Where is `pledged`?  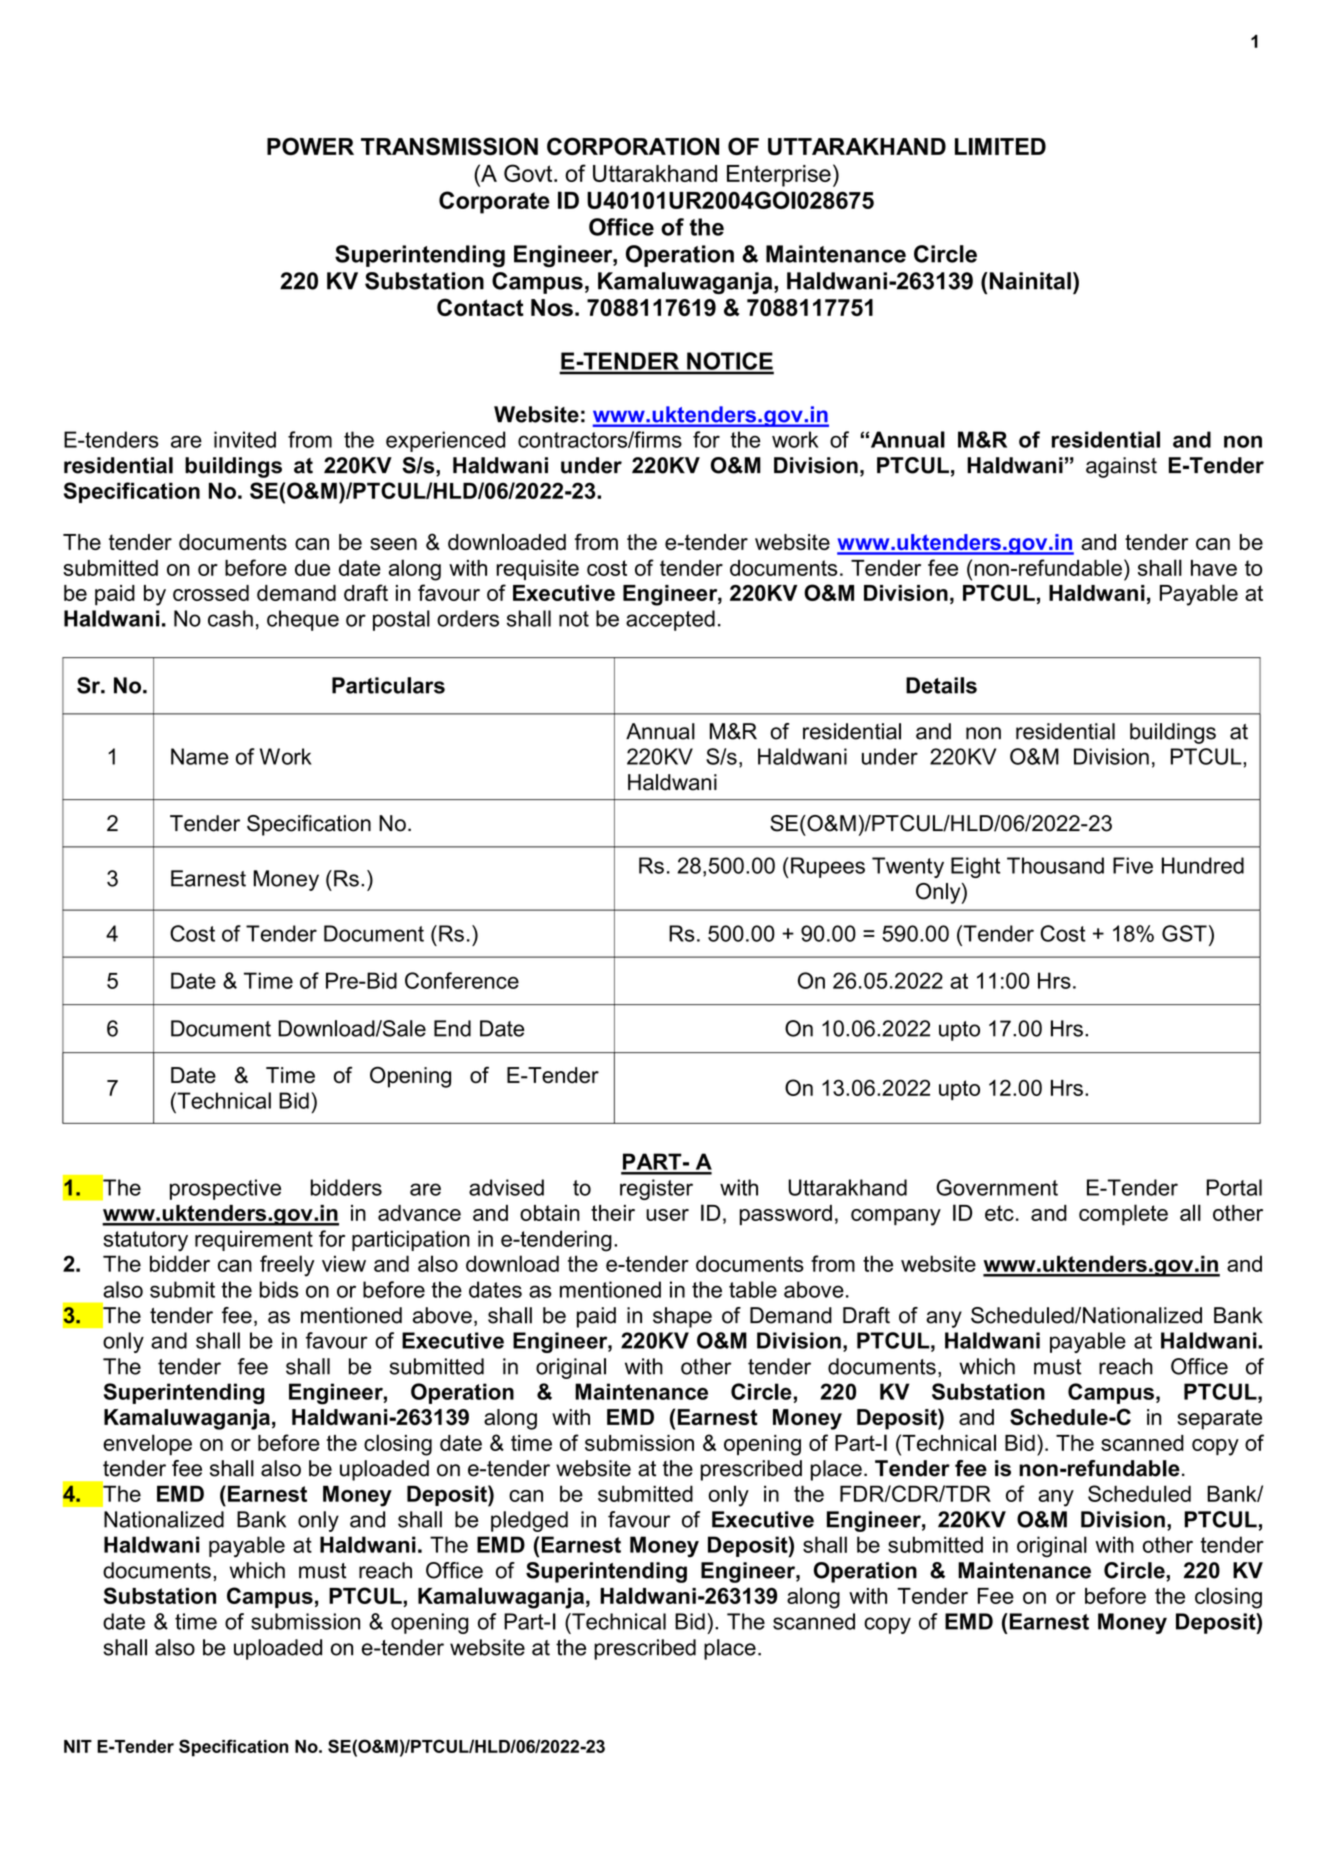
pledged is located at coordinates (529, 1521).
